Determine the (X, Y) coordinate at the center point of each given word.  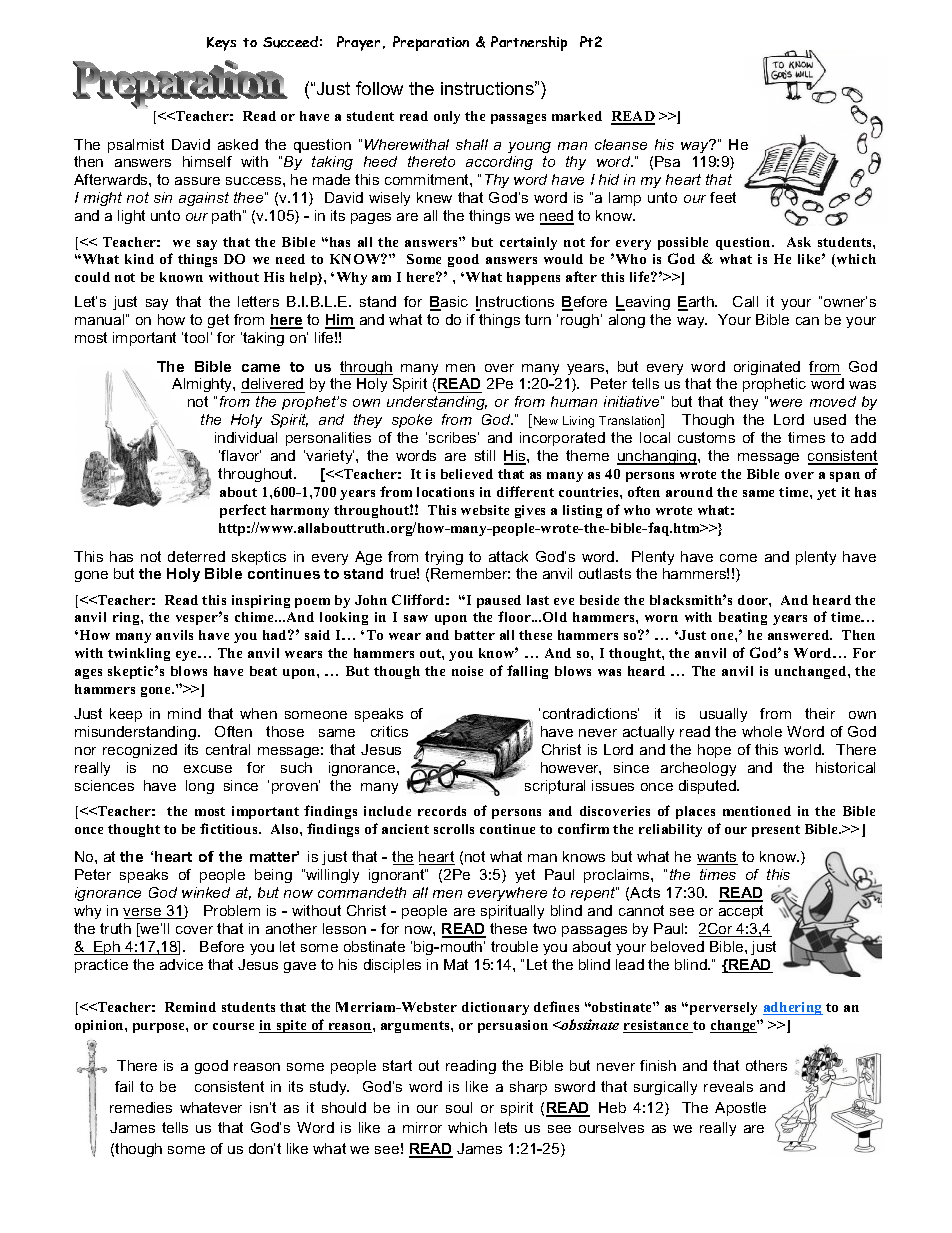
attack (508, 556)
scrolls (454, 829)
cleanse (621, 144)
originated (767, 368)
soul (459, 1107)
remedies (141, 1107)
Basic (449, 303)
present (776, 831)
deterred (196, 556)
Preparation (431, 43)
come (738, 558)
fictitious (230, 828)
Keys (221, 44)
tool (196, 337)
